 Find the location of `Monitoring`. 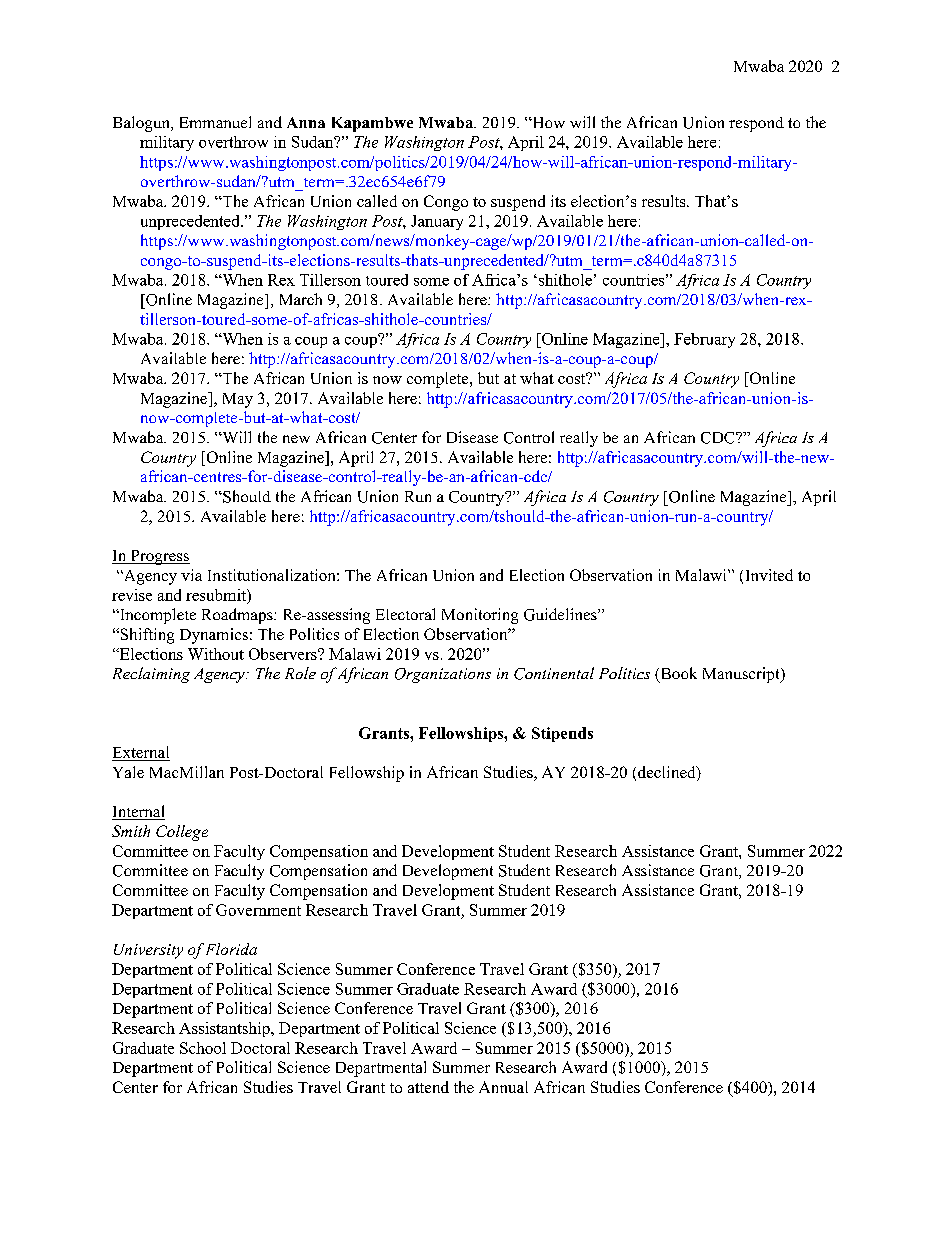

Monitoring is located at coordinates (480, 616).
